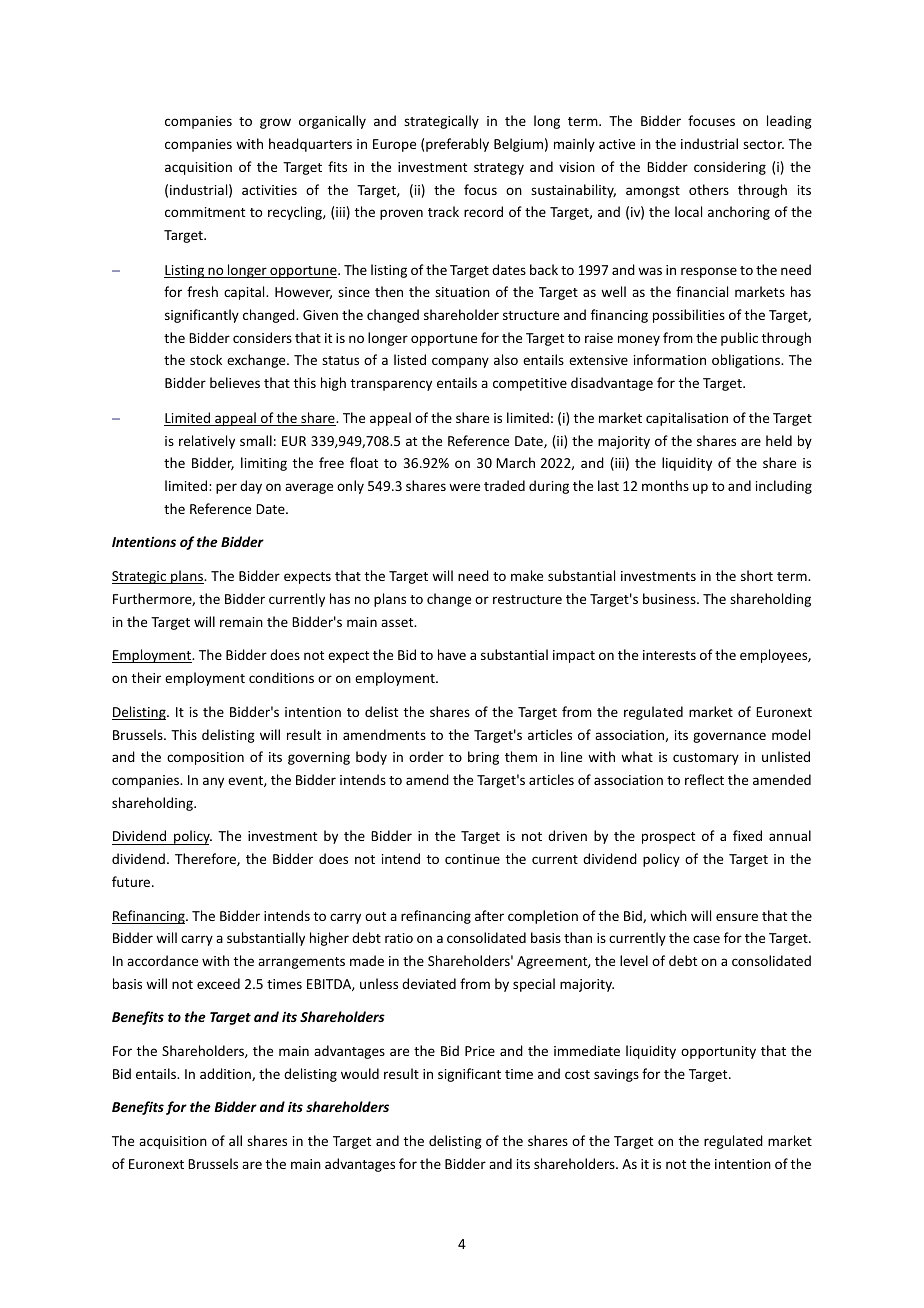  What do you see at coordinates (226, 1074) in the page?
I see `addition` at bounding box center [226, 1074].
